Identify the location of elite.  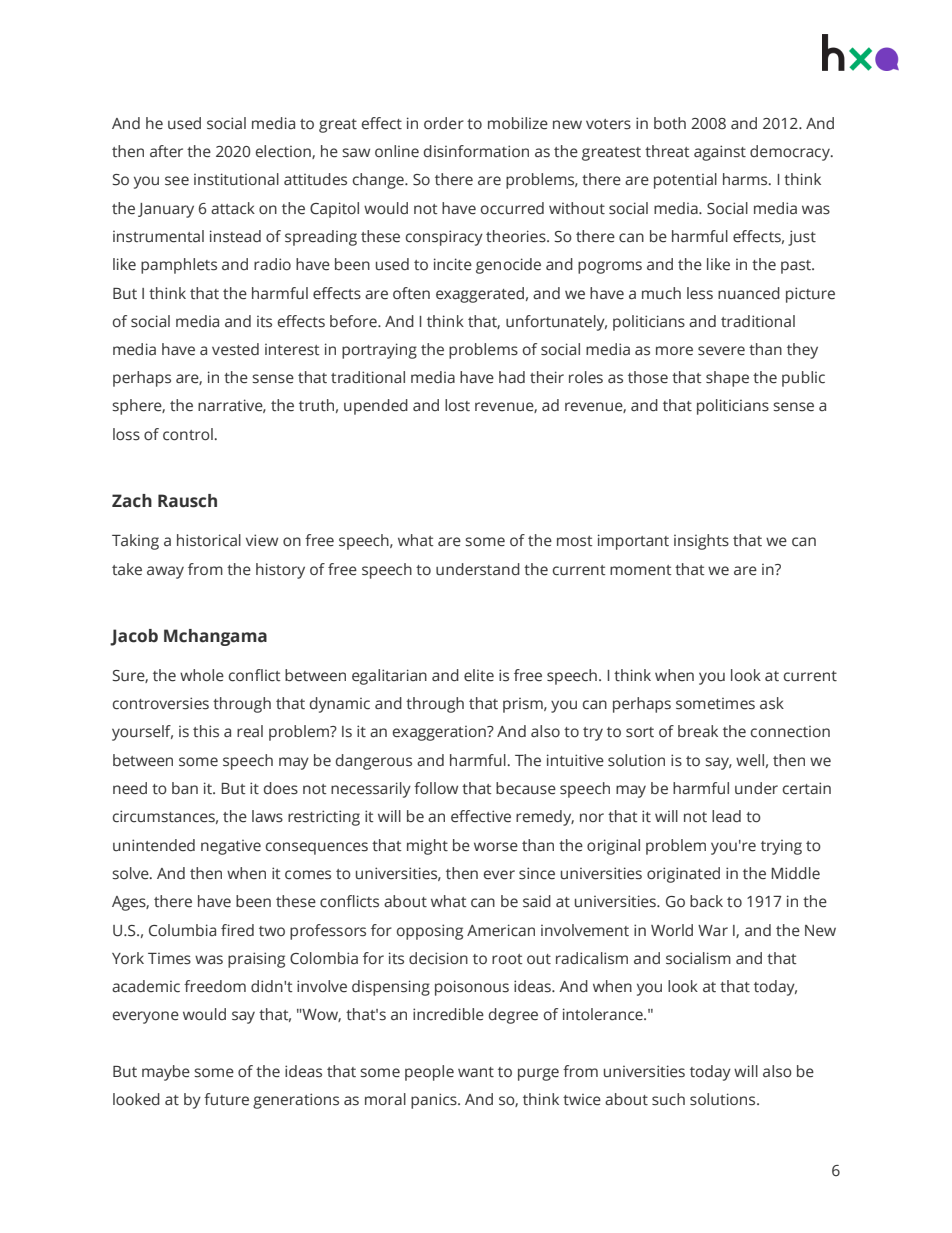
(479, 675).
